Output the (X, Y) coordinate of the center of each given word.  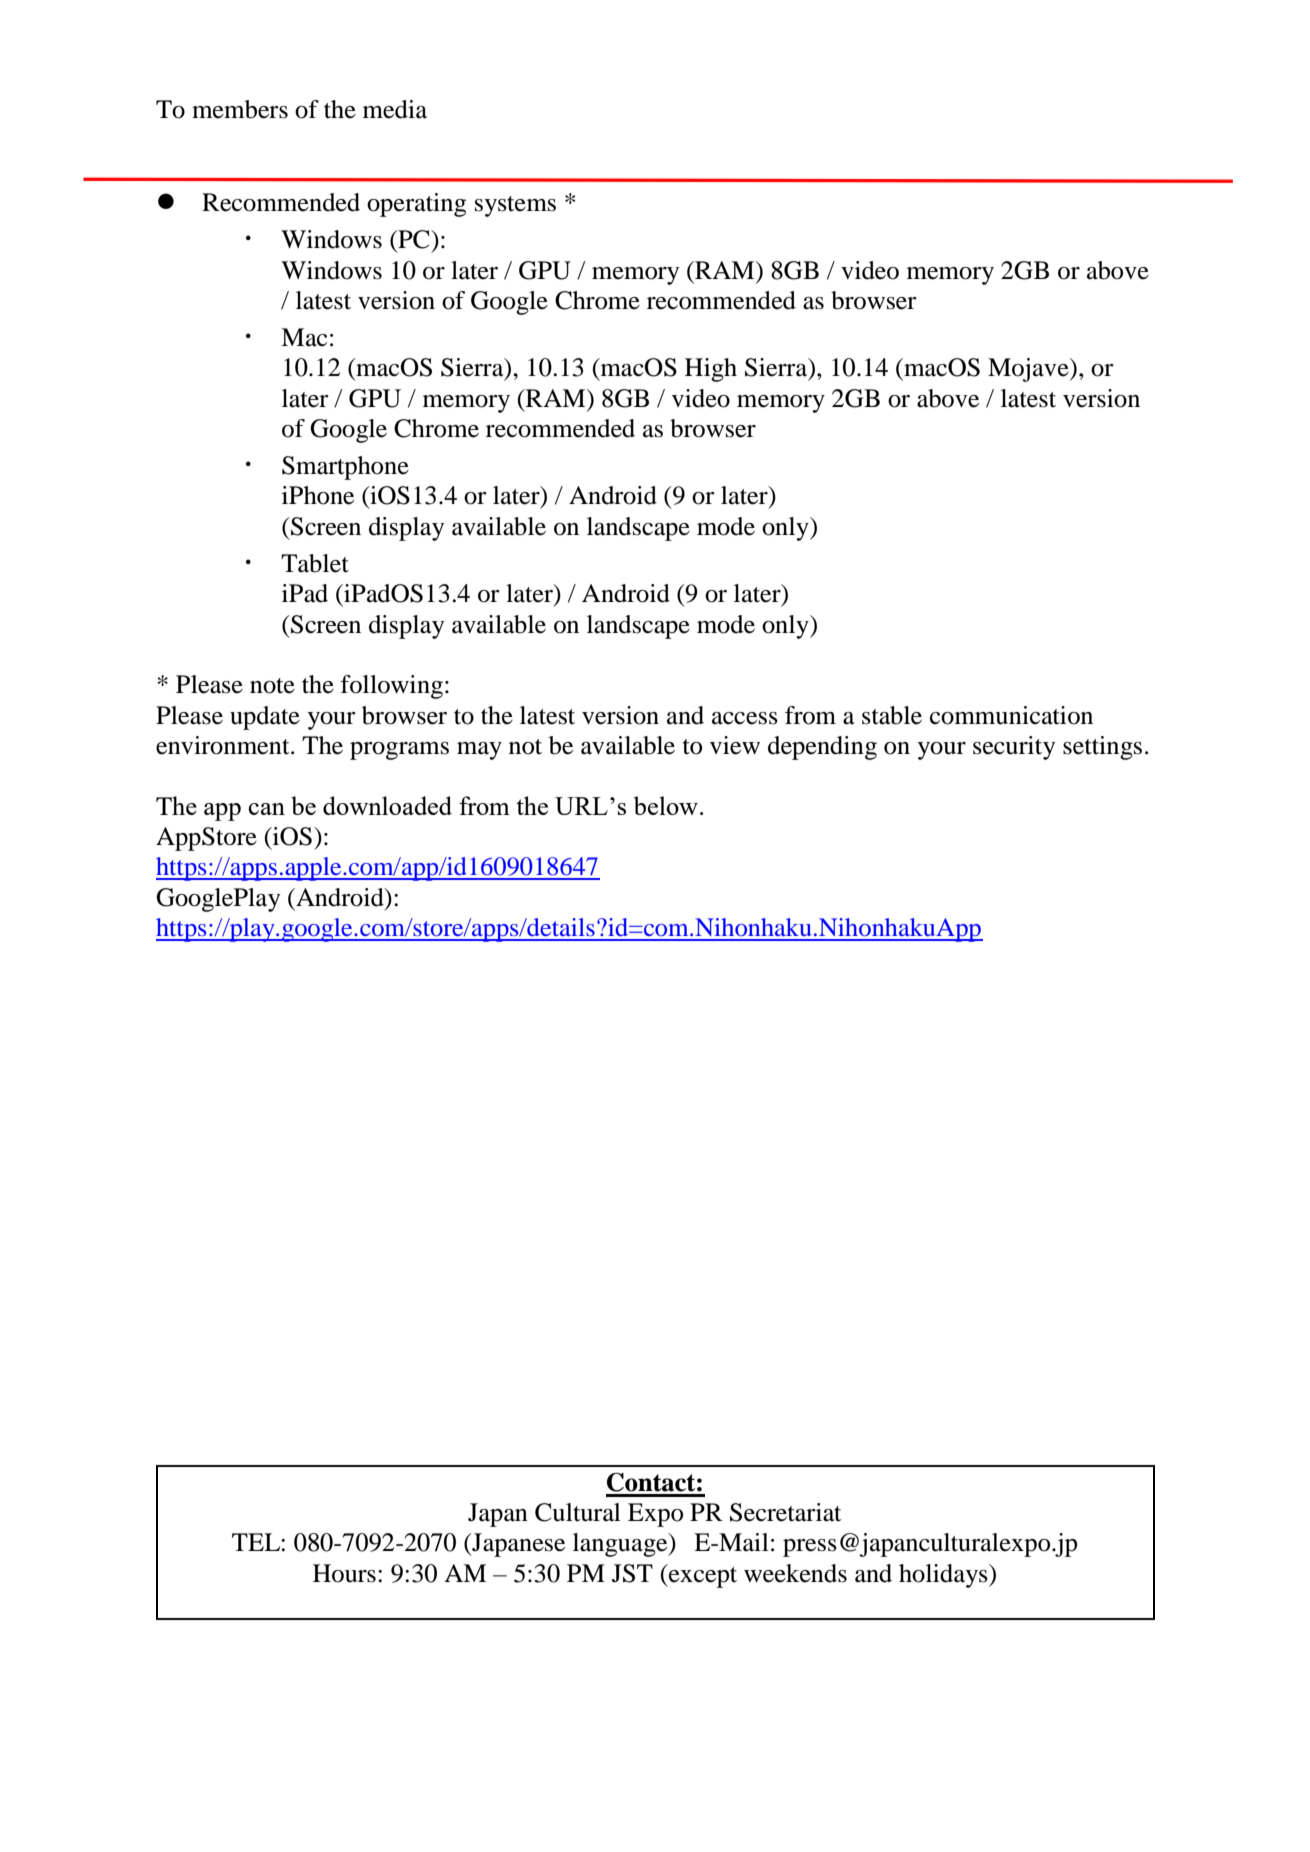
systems (515, 206)
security (1014, 748)
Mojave (1029, 370)
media (395, 109)
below (667, 805)
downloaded (387, 805)
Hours (344, 1573)
